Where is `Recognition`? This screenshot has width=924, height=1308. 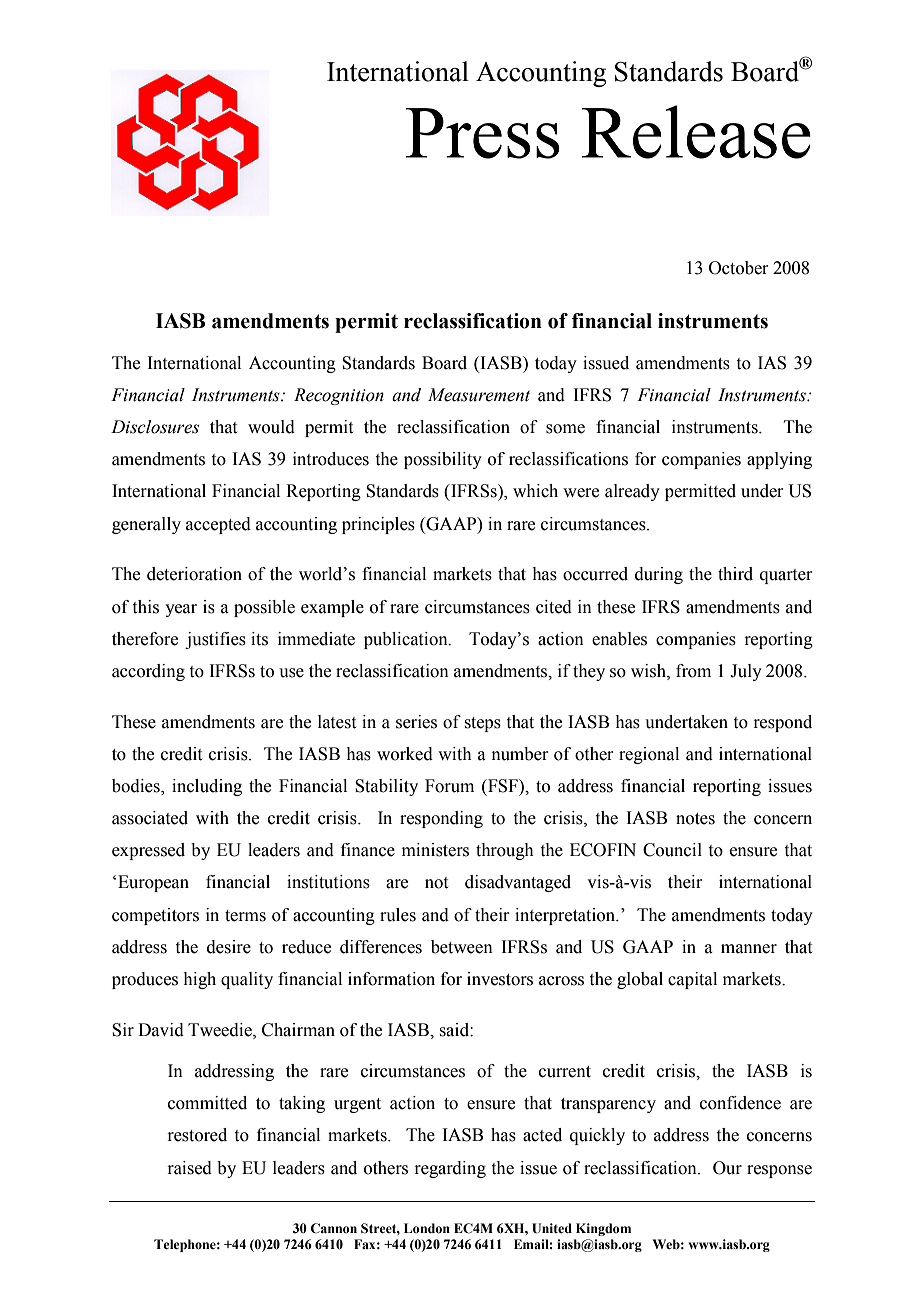 Recognition is located at coordinates (339, 396).
